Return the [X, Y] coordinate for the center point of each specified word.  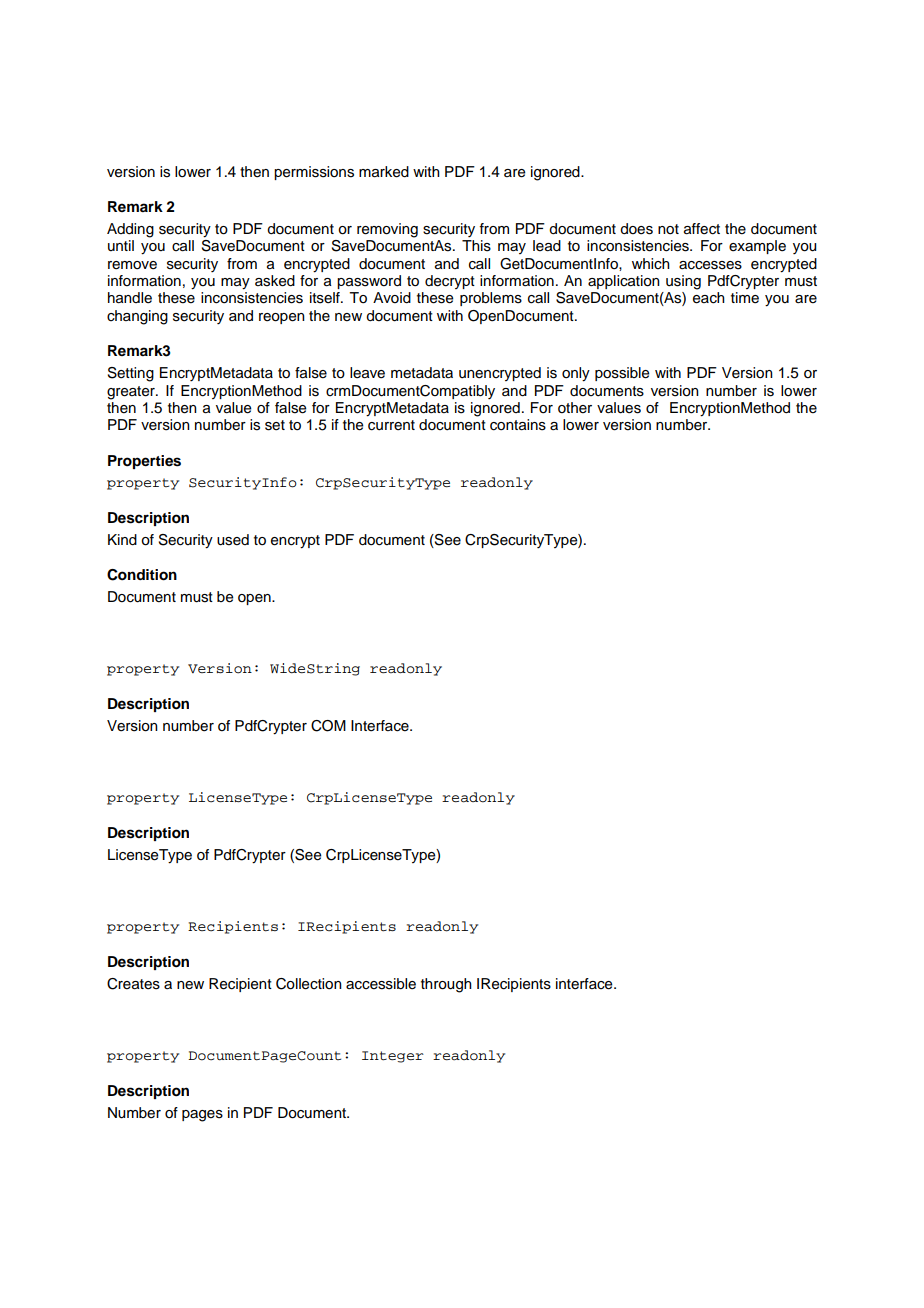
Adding [130, 230]
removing [387, 230]
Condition [142, 575]
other [575, 408]
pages [202, 1116]
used [233, 540]
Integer [393, 1057]
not [668, 229]
